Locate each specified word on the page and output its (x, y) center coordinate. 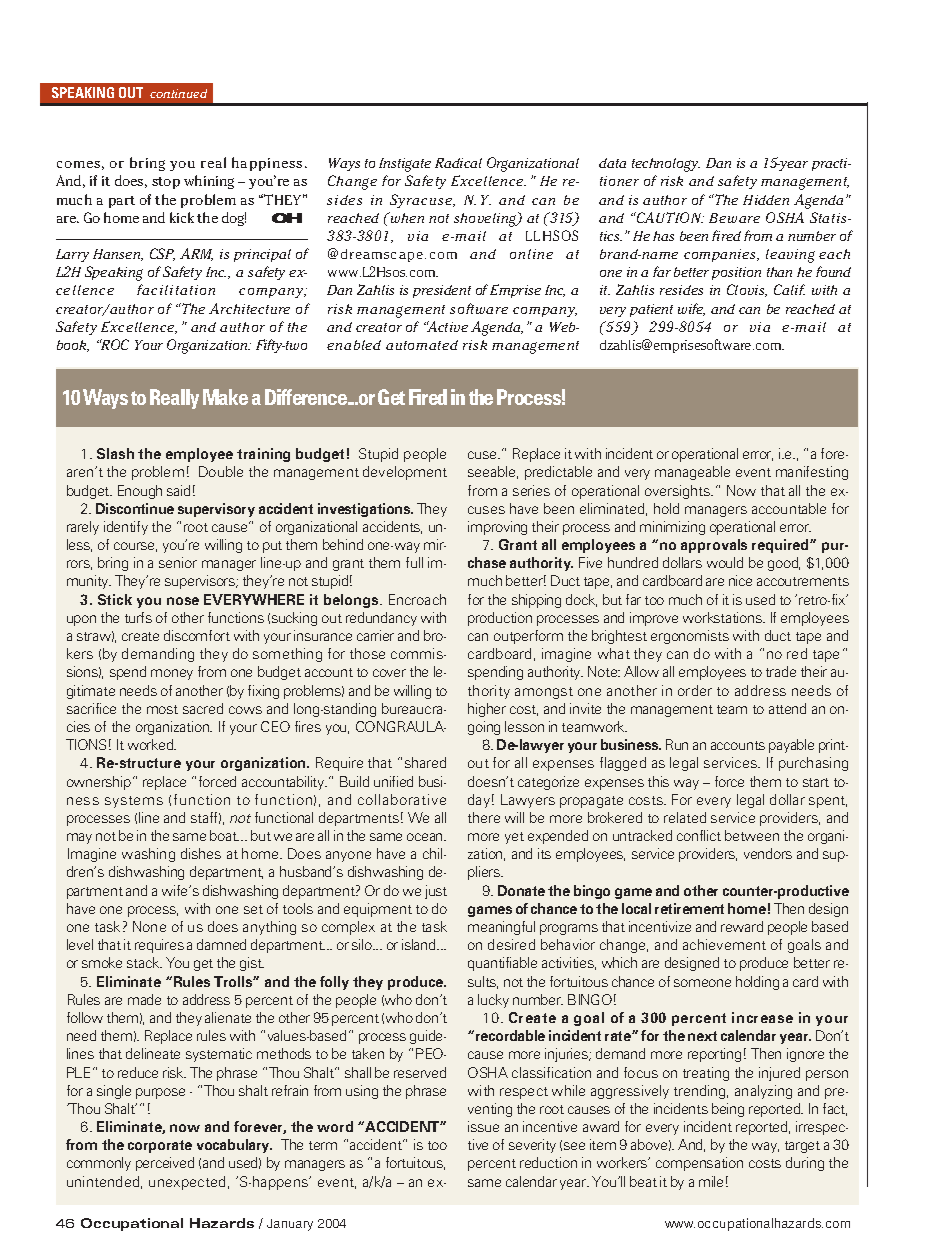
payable (791, 746)
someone (702, 983)
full (414, 562)
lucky (493, 1001)
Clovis (747, 290)
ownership (99, 783)
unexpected (187, 1183)
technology (666, 165)
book (73, 346)
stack (144, 962)
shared (425, 762)
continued (178, 93)
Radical (458, 163)
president (442, 291)
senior (178, 562)
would (725, 562)
